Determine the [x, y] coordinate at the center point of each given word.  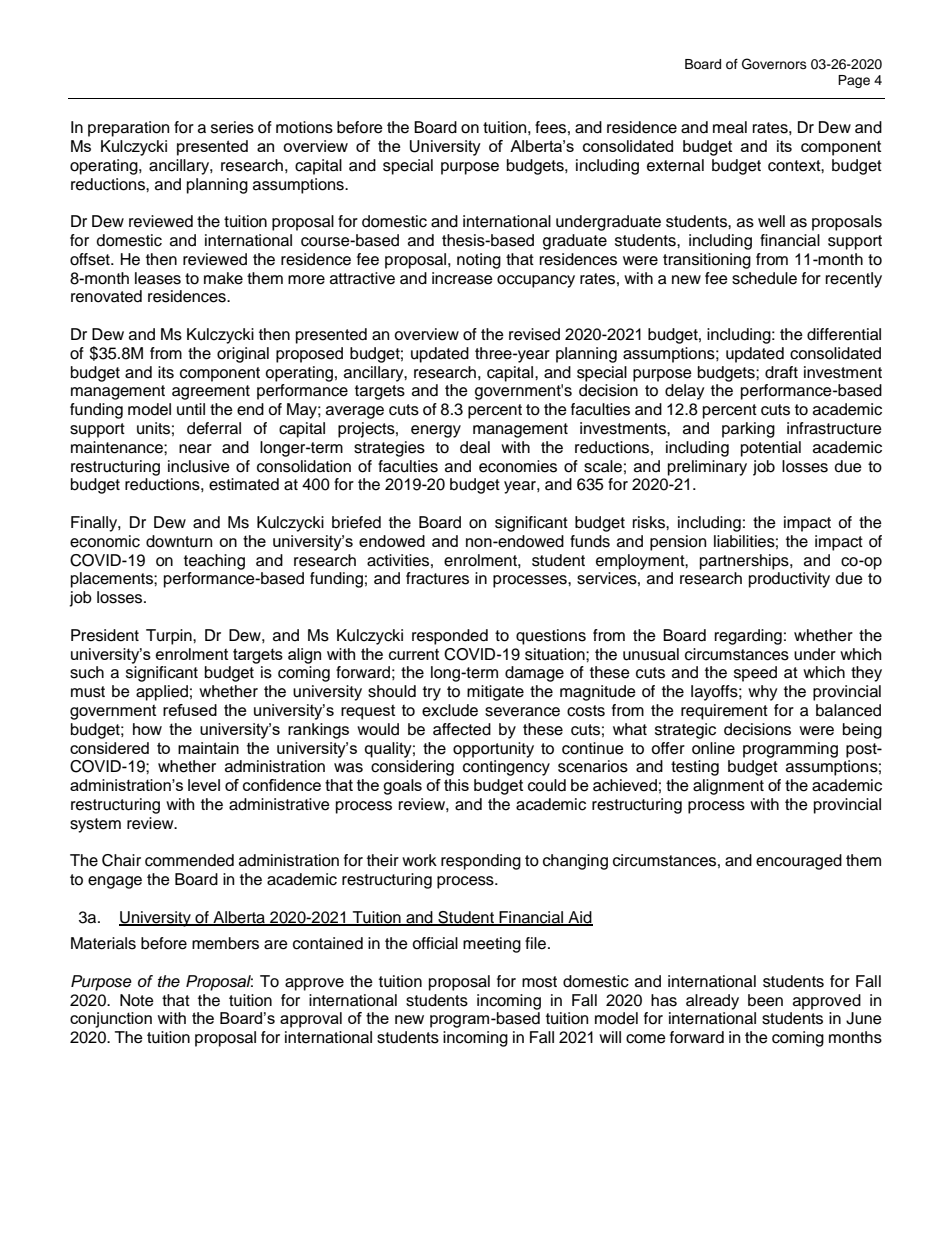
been [765, 1000]
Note [137, 1000]
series [232, 127]
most [539, 982]
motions [304, 127]
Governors [774, 64]
